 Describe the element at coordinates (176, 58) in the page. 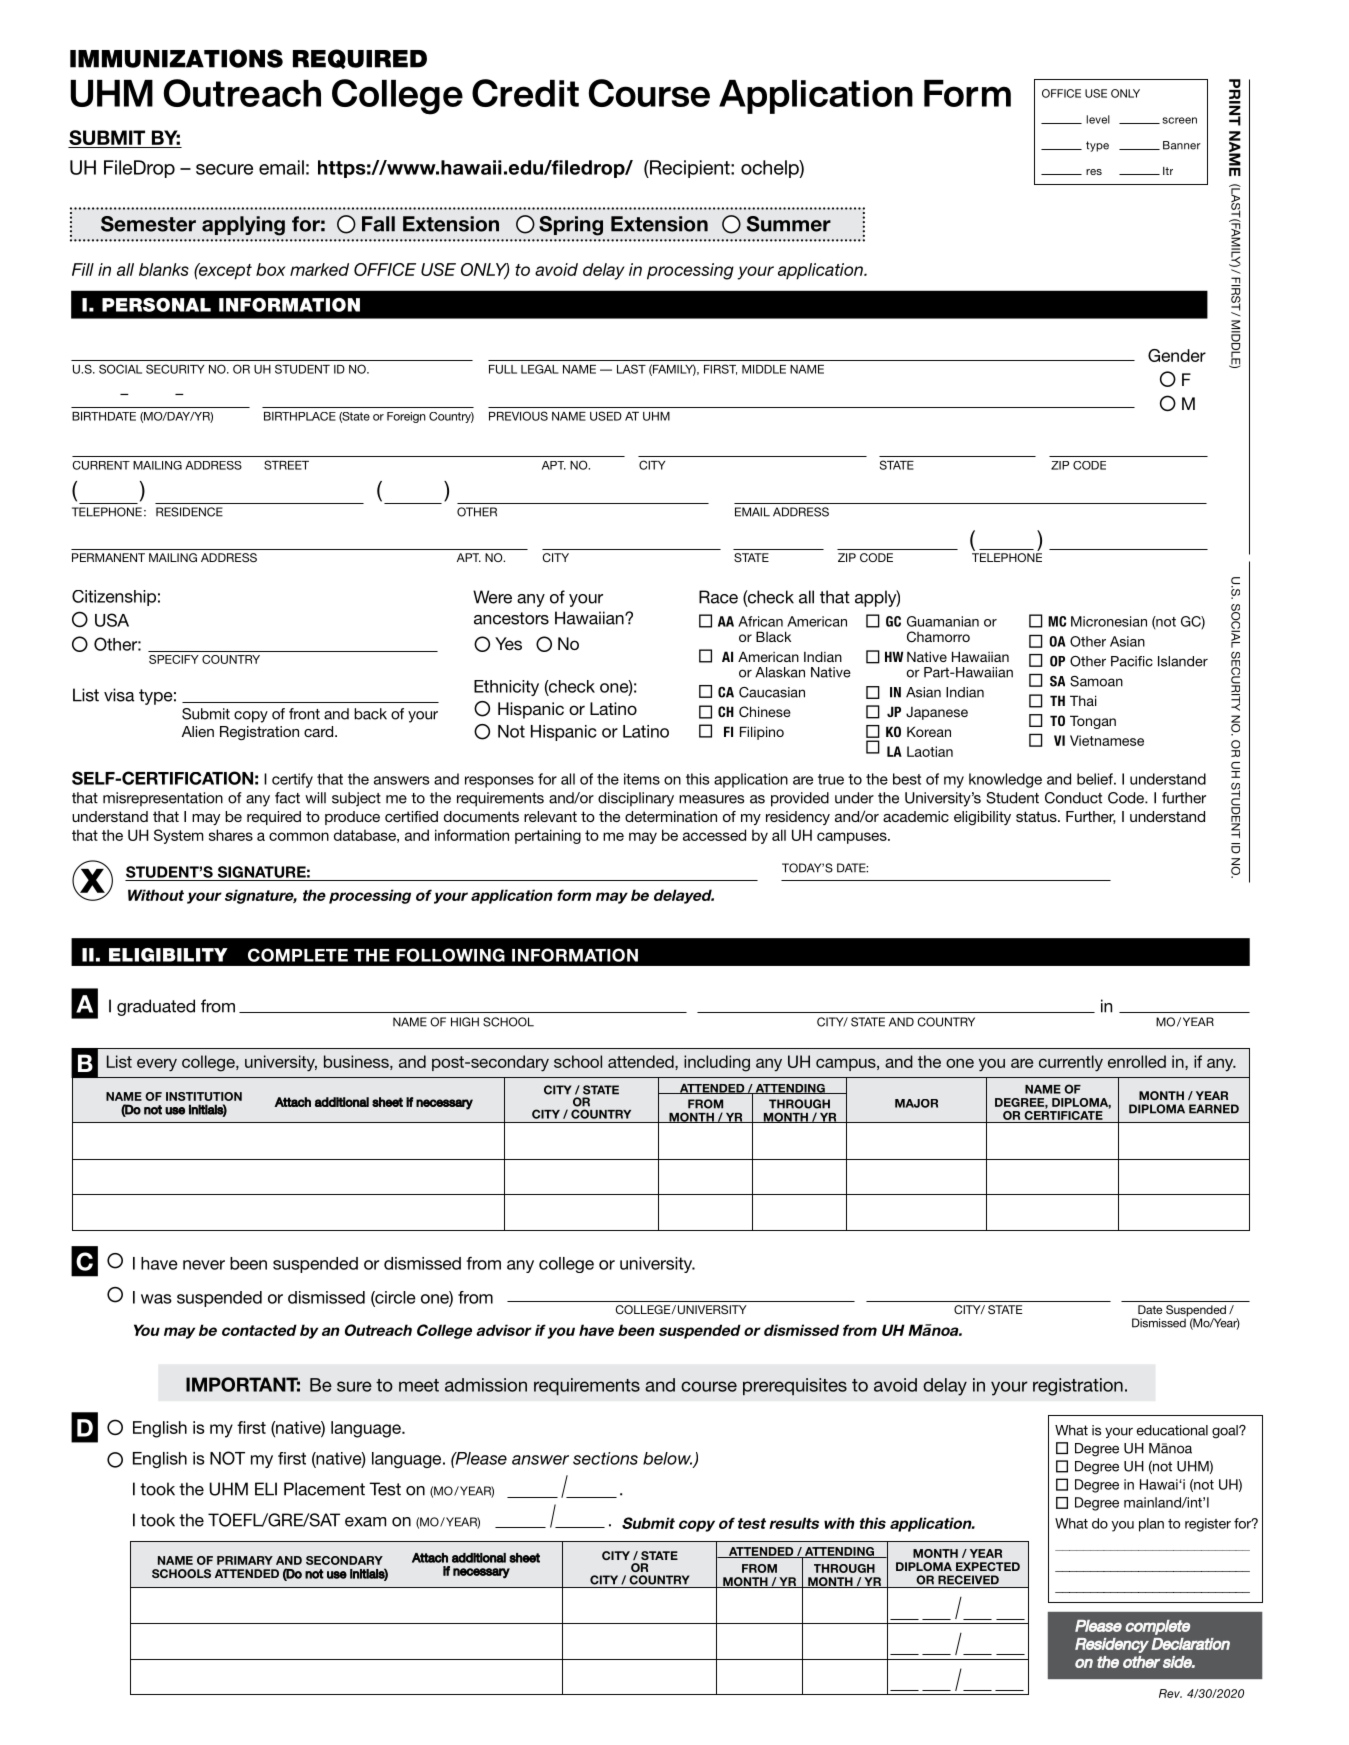

I see `IMMUNIZATIONS` at that location.
